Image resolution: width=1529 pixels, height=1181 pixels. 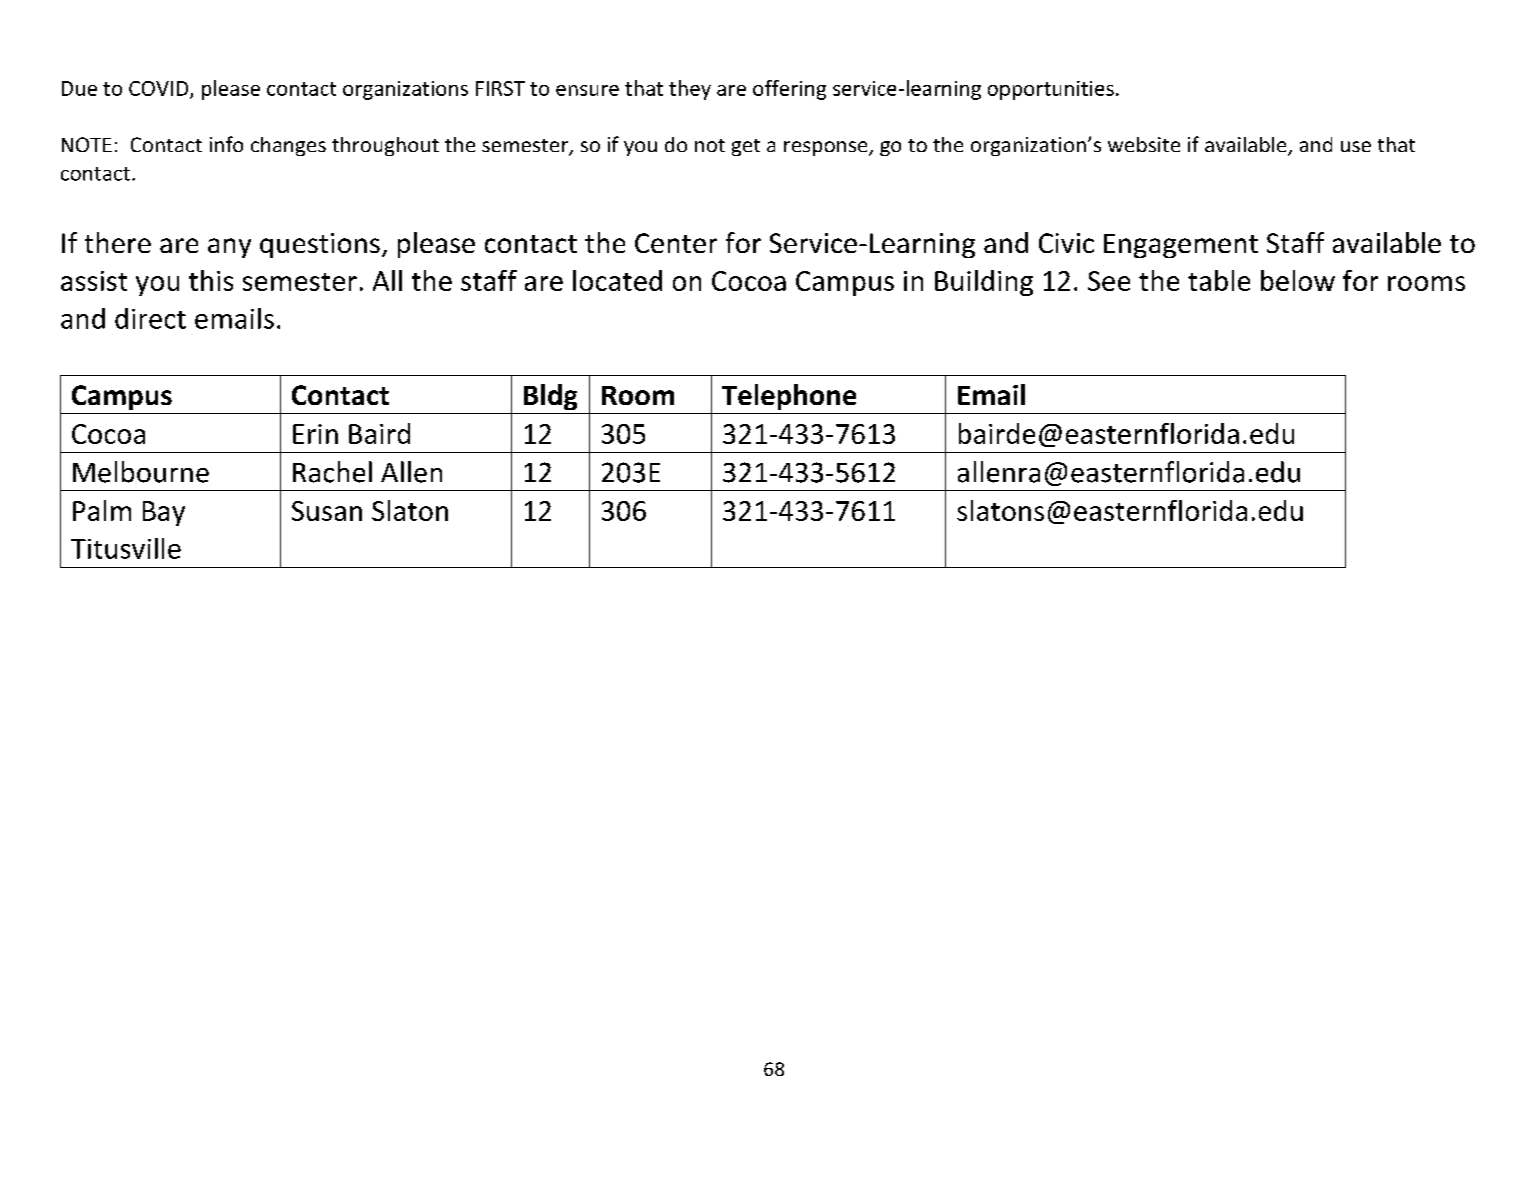 What do you see at coordinates (126, 548) in the screenshot?
I see `Titusville` at bounding box center [126, 548].
